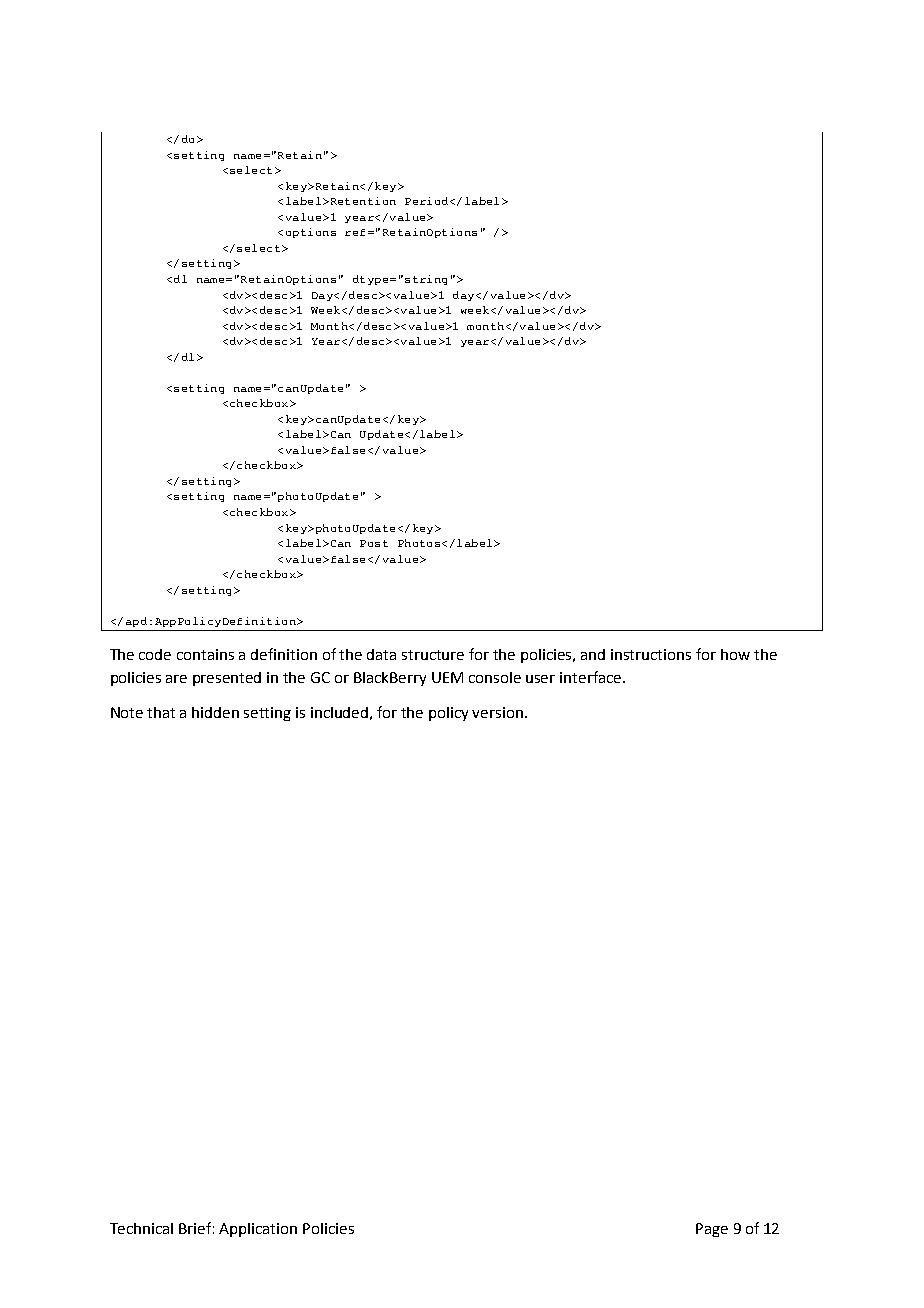 This screenshot has height=1308, width=924. What do you see at coordinates (258, 1230) in the screenshot?
I see `Application` at bounding box center [258, 1230].
